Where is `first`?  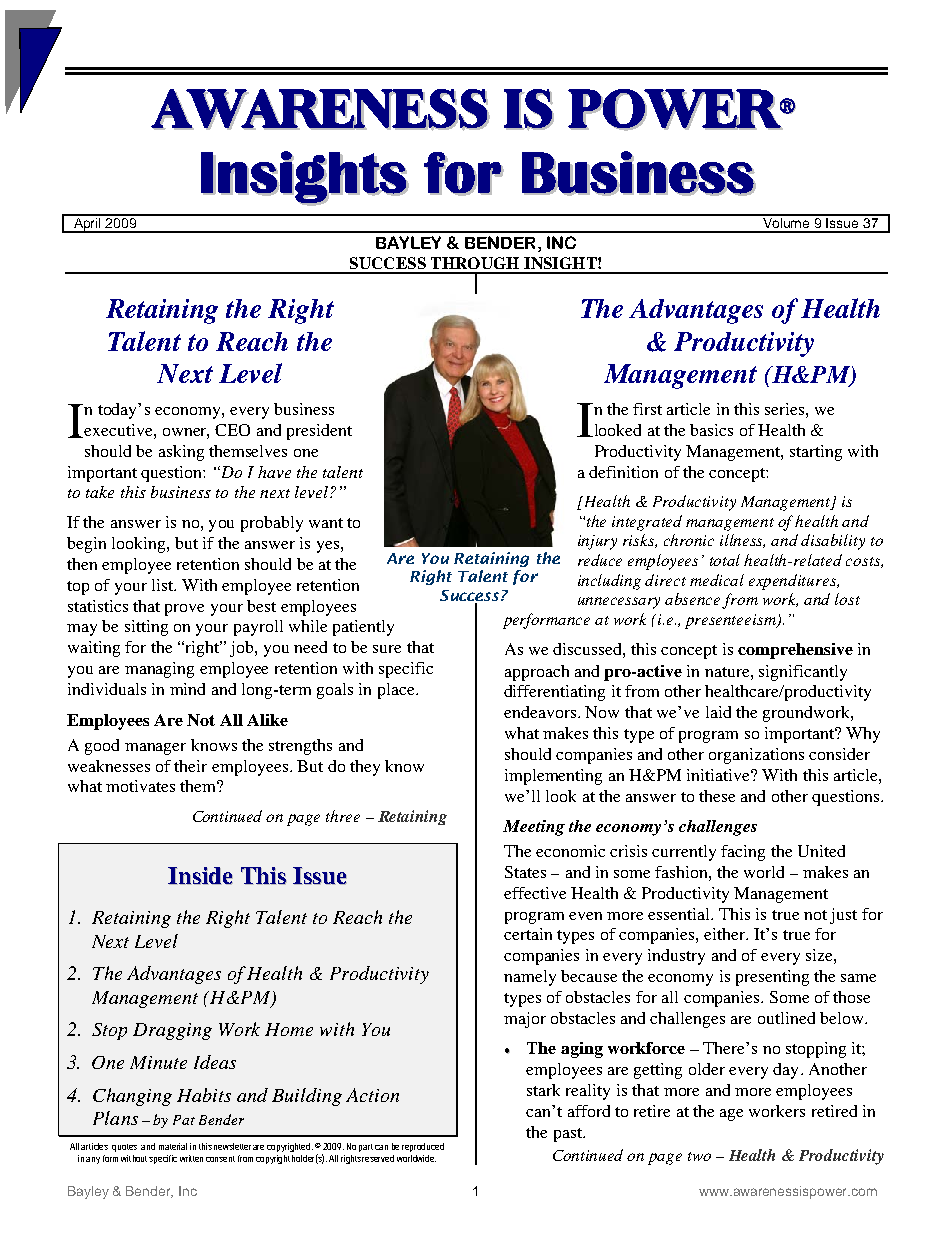 first is located at coordinates (647, 409).
